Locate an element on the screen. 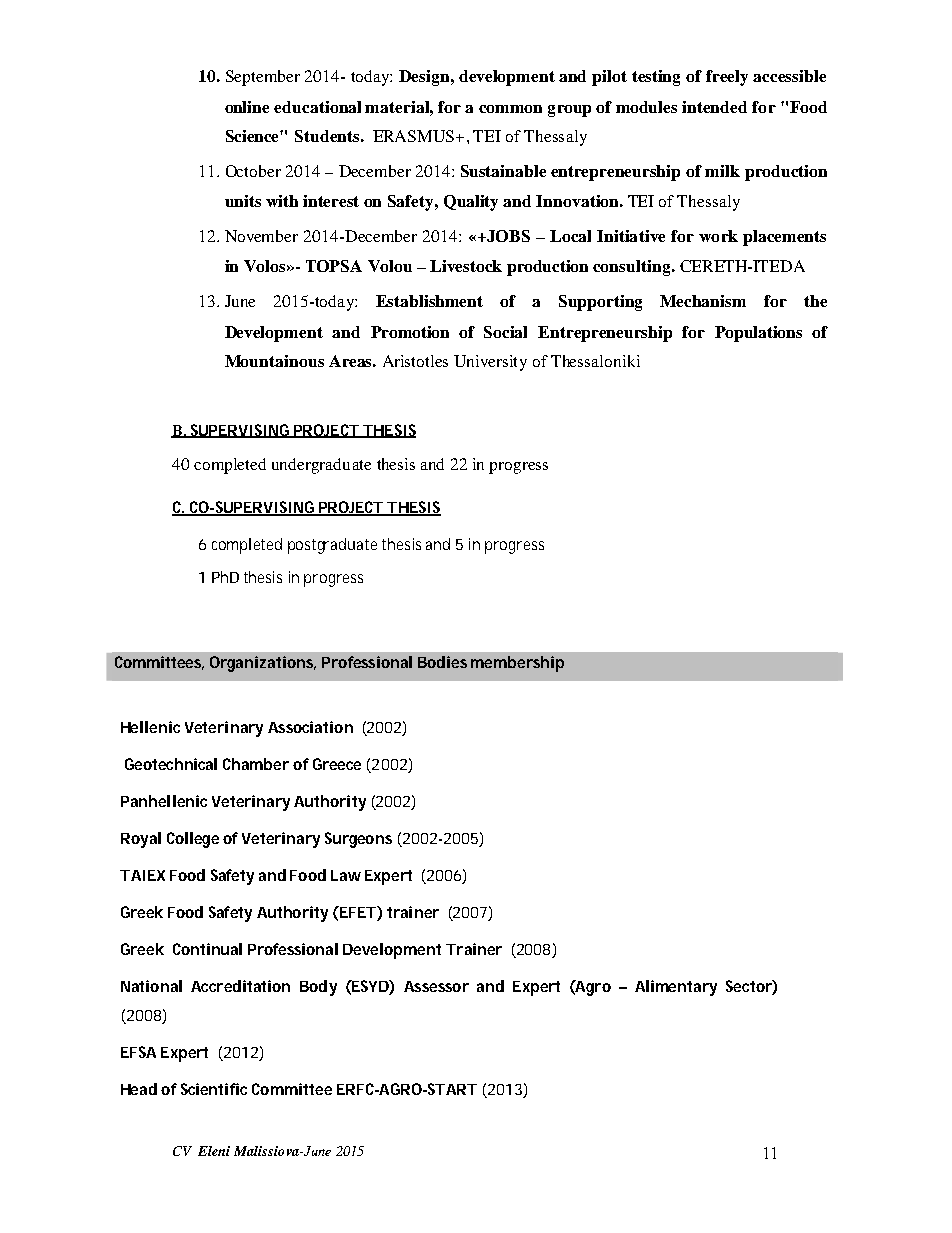  Scientific is located at coordinates (214, 1089).
